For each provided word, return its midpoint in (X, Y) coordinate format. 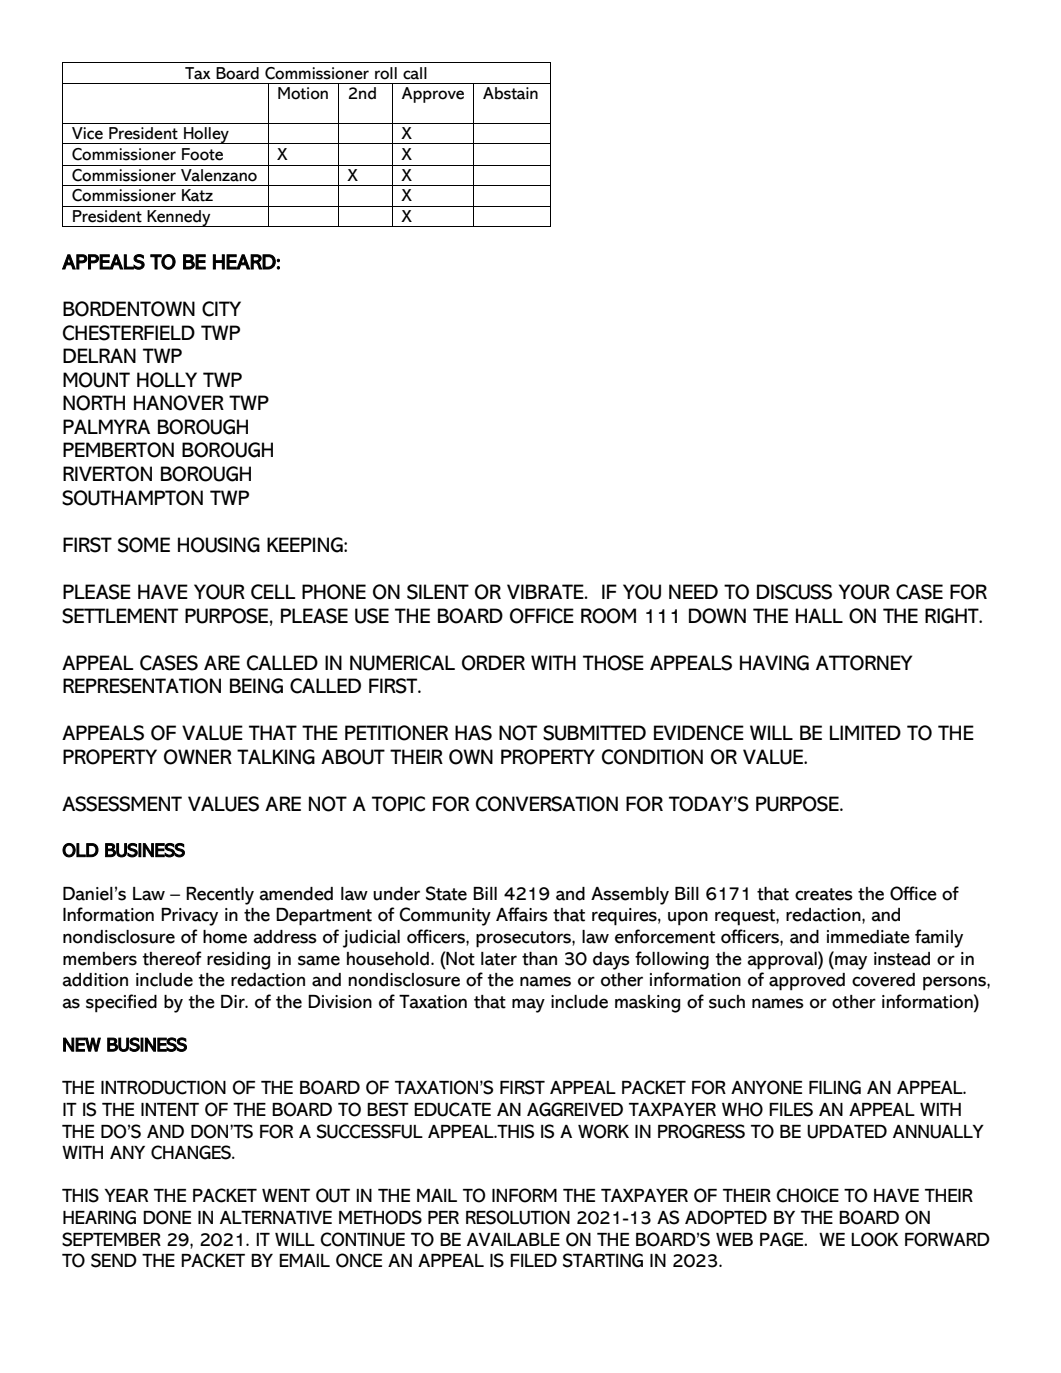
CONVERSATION (547, 804)
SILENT (438, 592)
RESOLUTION (518, 1217)
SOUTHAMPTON (132, 498)
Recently (220, 896)
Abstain (510, 93)
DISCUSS (794, 592)
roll (386, 73)
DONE (167, 1217)
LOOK (875, 1239)
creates (824, 894)
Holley (206, 135)
